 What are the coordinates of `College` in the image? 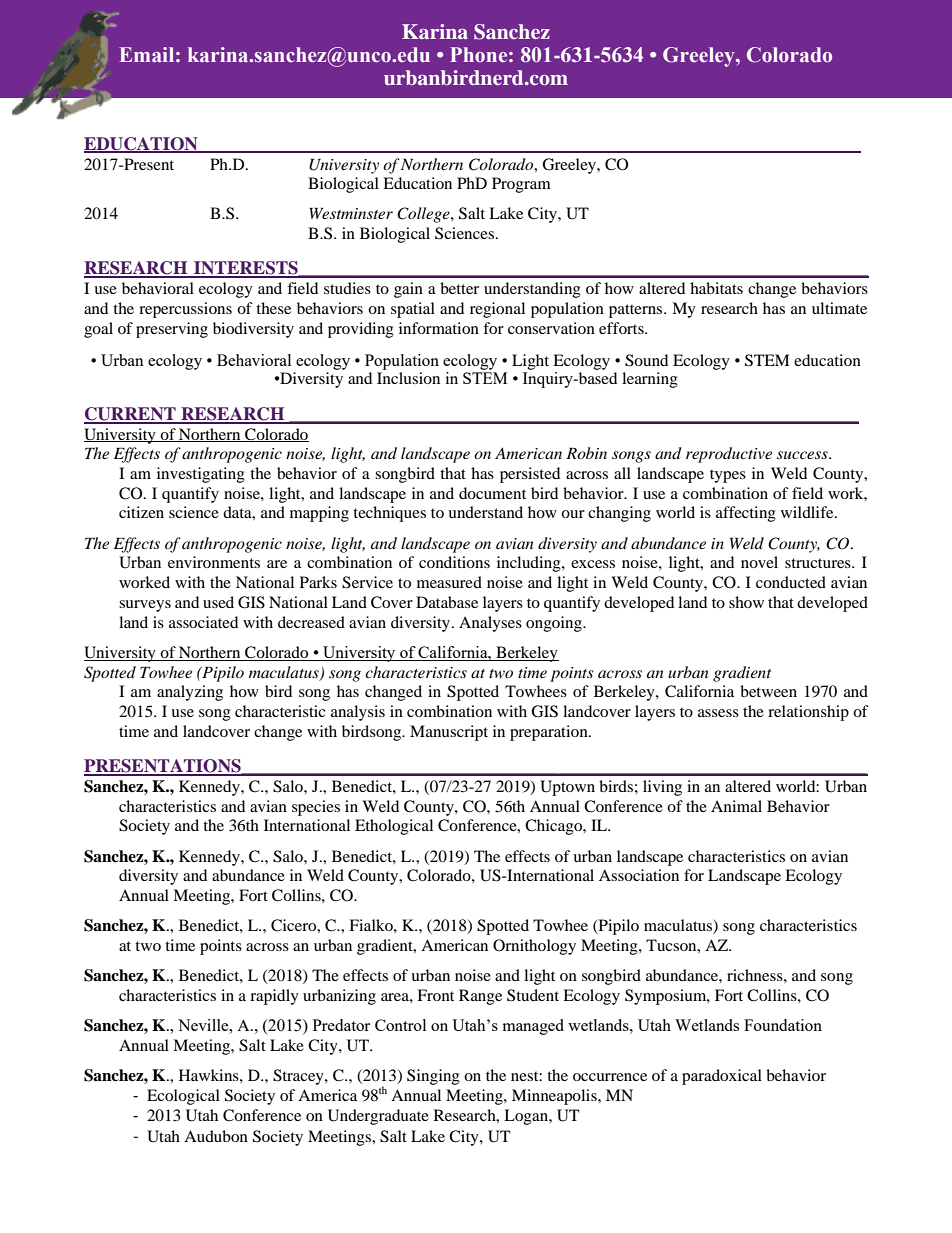 It's located at (424, 215).
